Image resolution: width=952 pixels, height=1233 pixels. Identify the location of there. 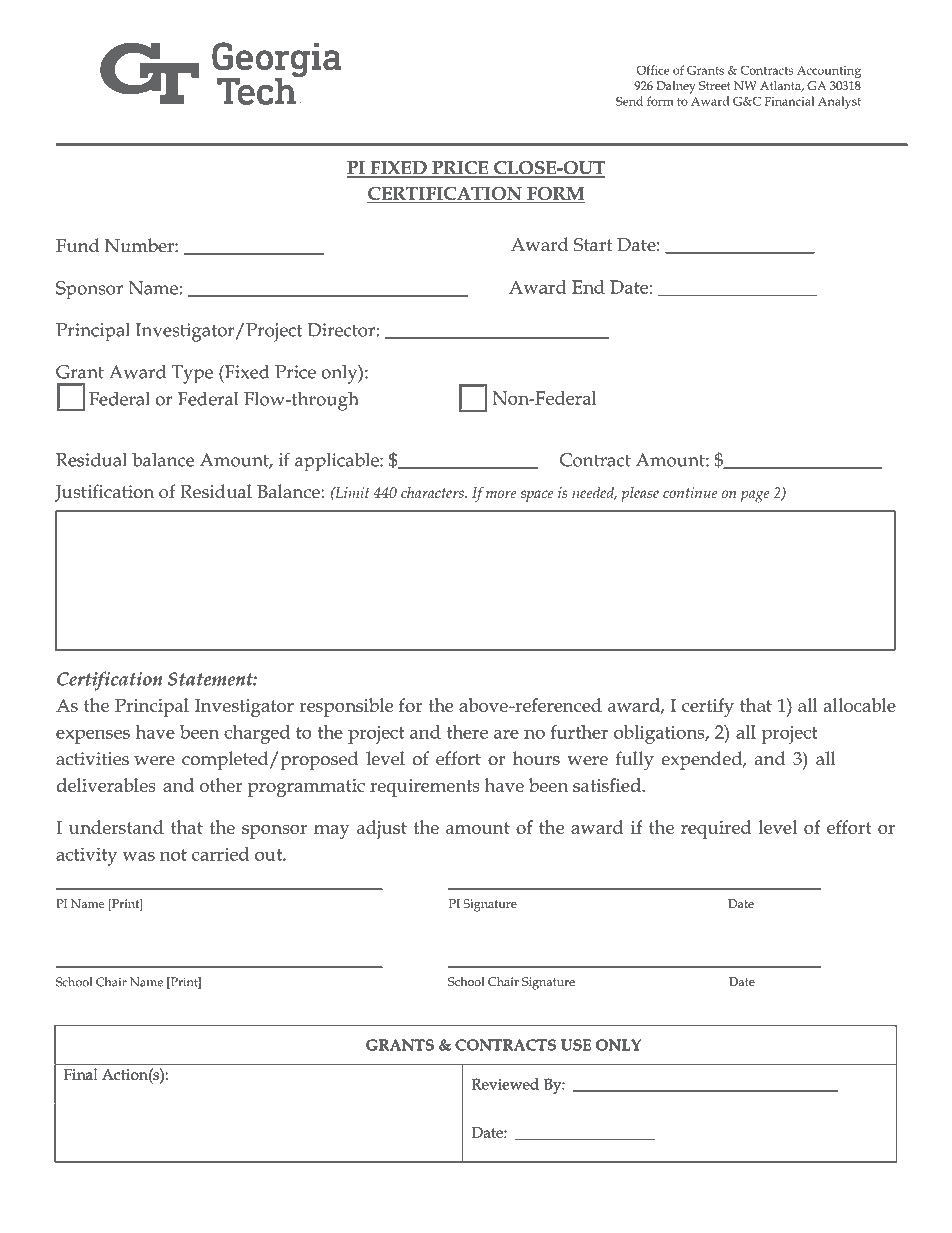
(467, 732).
